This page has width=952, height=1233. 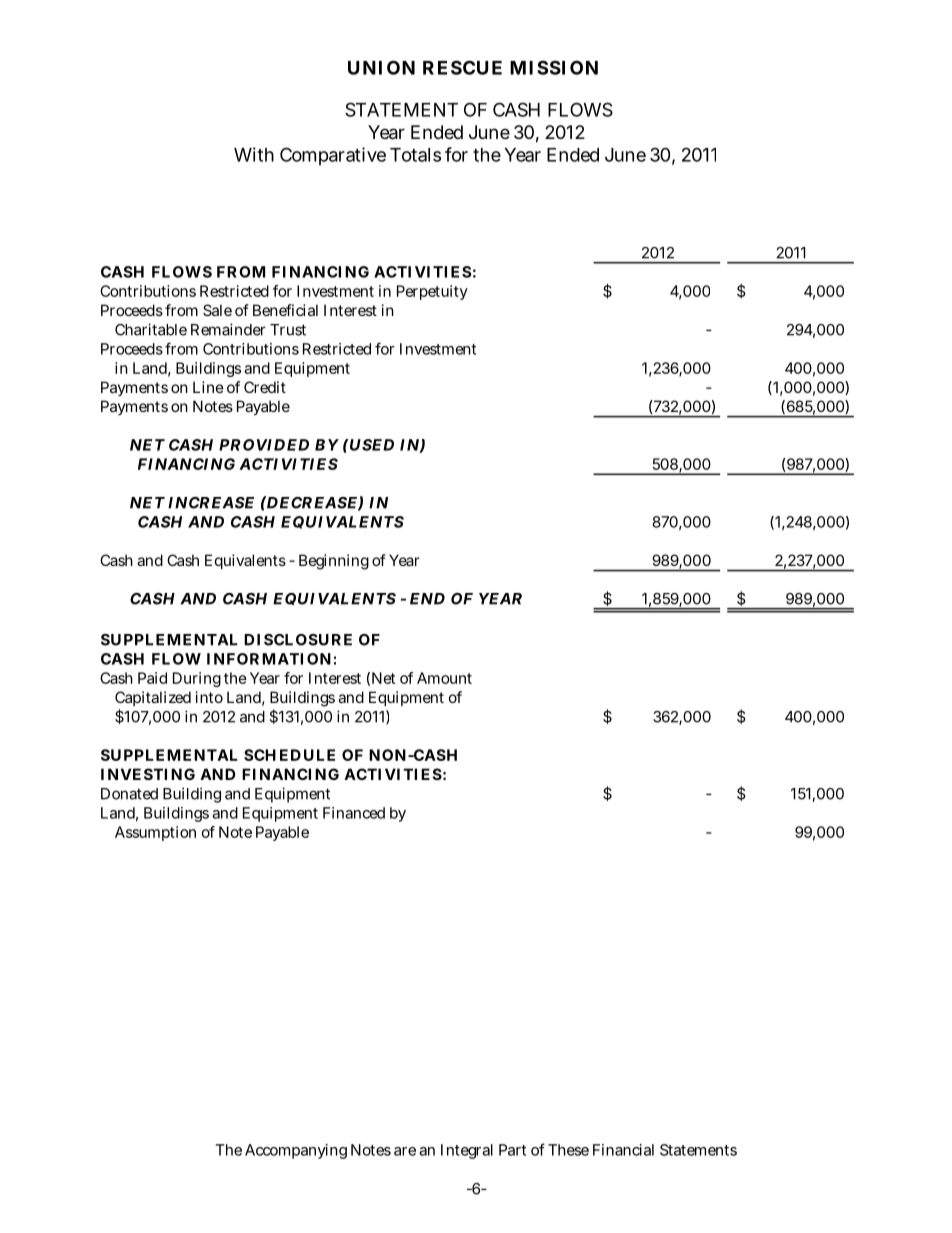 What do you see at coordinates (444, 678) in the page?
I see `Amount` at bounding box center [444, 678].
